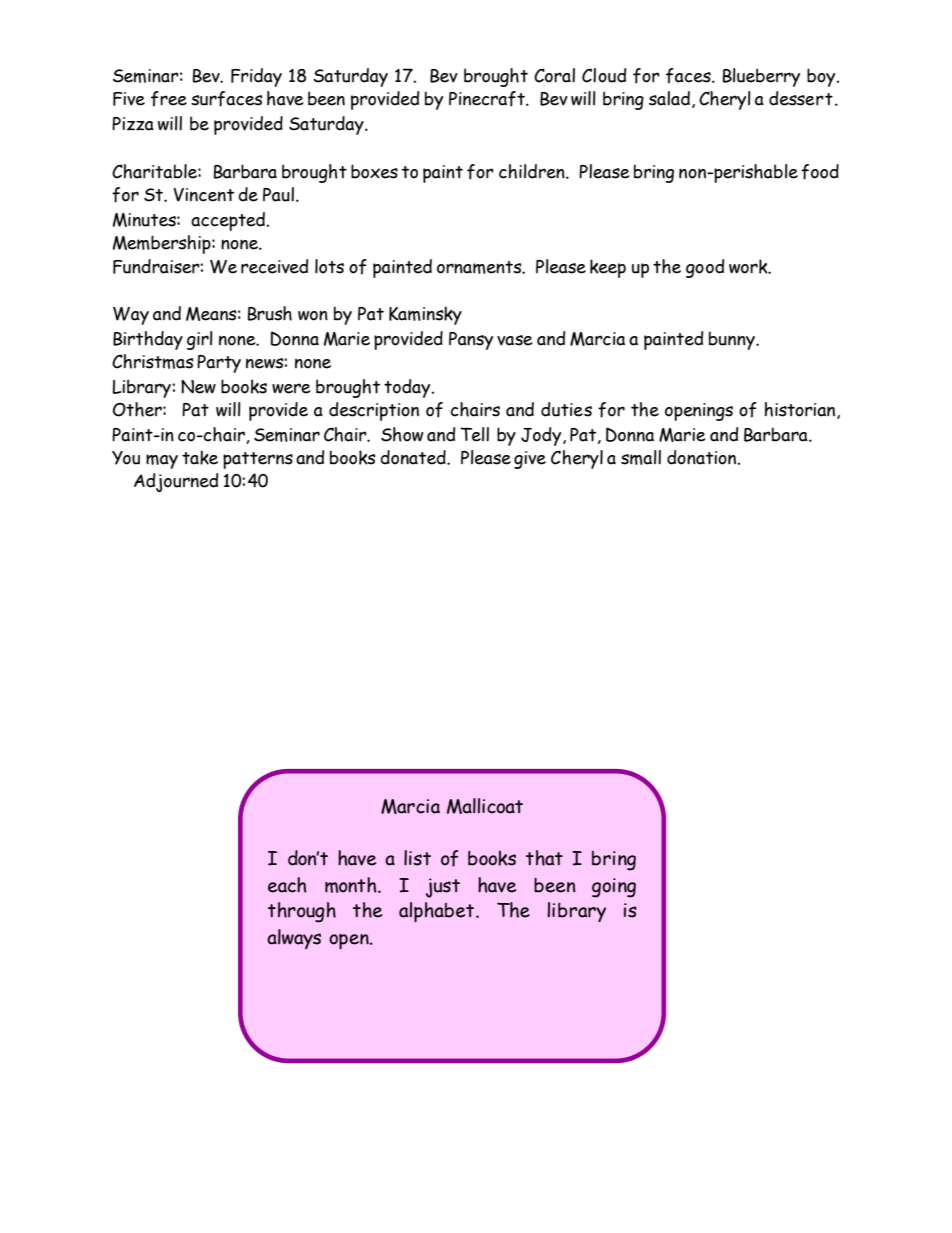 Image resolution: width=952 pixels, height=1233 pixels. What do you see at coordinates (733, 340) in the screenshot?
I see `bunny` at bounding box center [733, 340].
